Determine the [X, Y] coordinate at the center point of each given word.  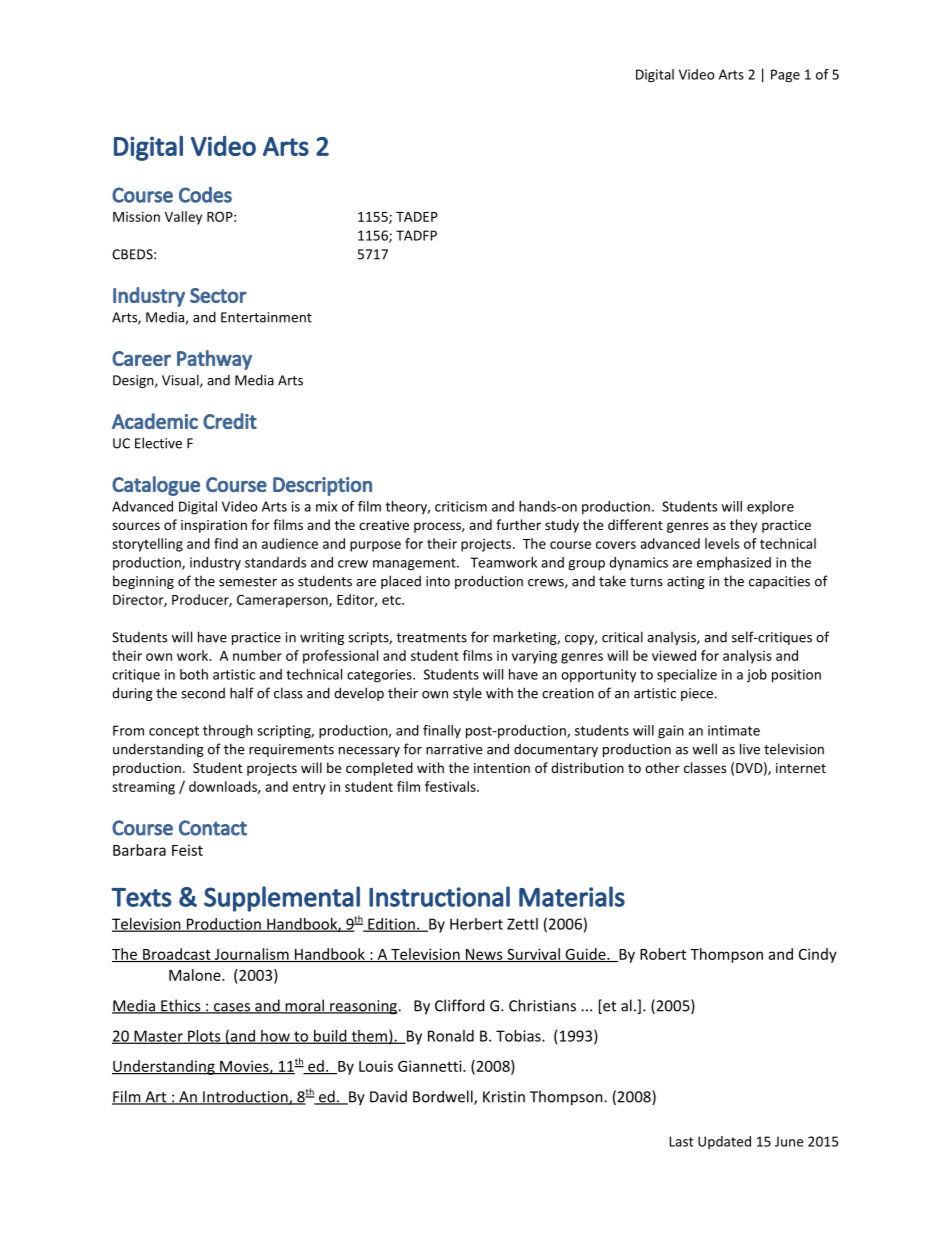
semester [248, 582]
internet [801, 768]
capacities [779, 582]
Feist [187, 850]
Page [785, 76]
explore [770, 507]
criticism [461, 506]
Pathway [214, 360]
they [743, 526]
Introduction [245, 1097]
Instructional [439, 896]
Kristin [504, 1097]
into [438, 581]
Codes [205, 195]
